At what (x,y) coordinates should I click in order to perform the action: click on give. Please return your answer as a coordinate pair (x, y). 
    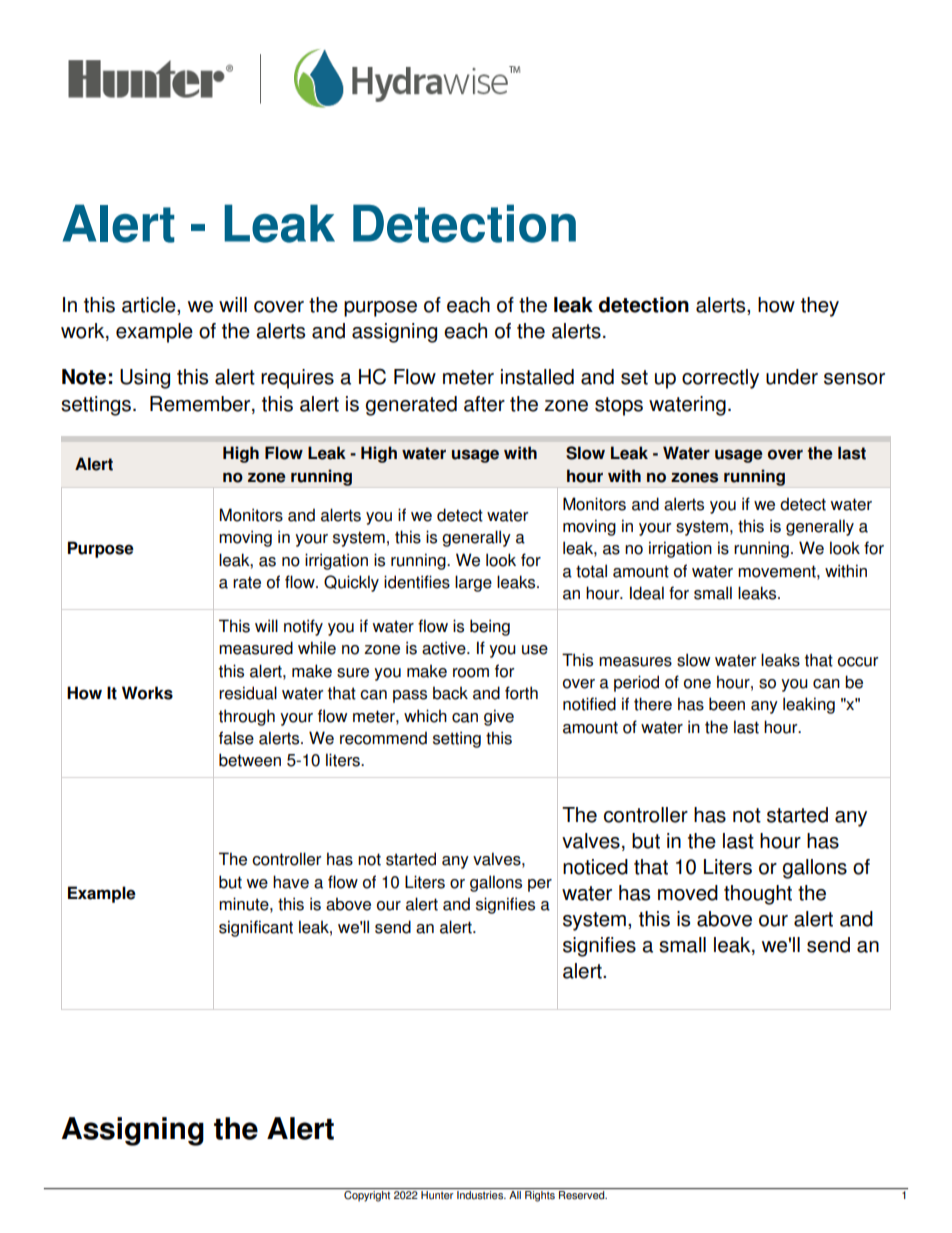
    Looking at the image, I should click on (499, 717).
